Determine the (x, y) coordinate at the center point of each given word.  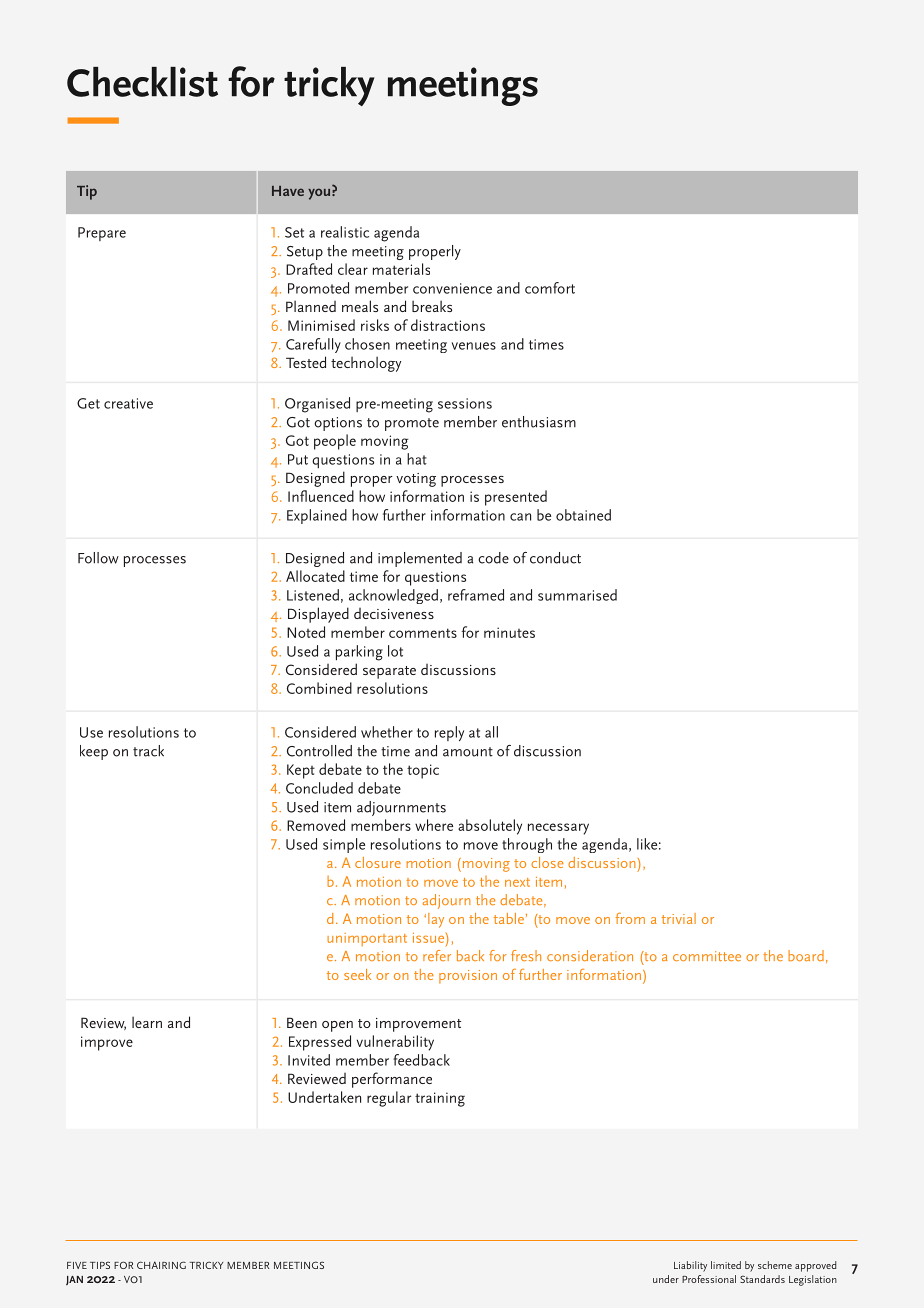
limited (726, 1265)
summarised (577, 595)
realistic (345, 232)
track (148, 751)
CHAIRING (161, 1265)
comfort (550, 288)
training (440, 1099)
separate (389, 672)
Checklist (142, 82)
